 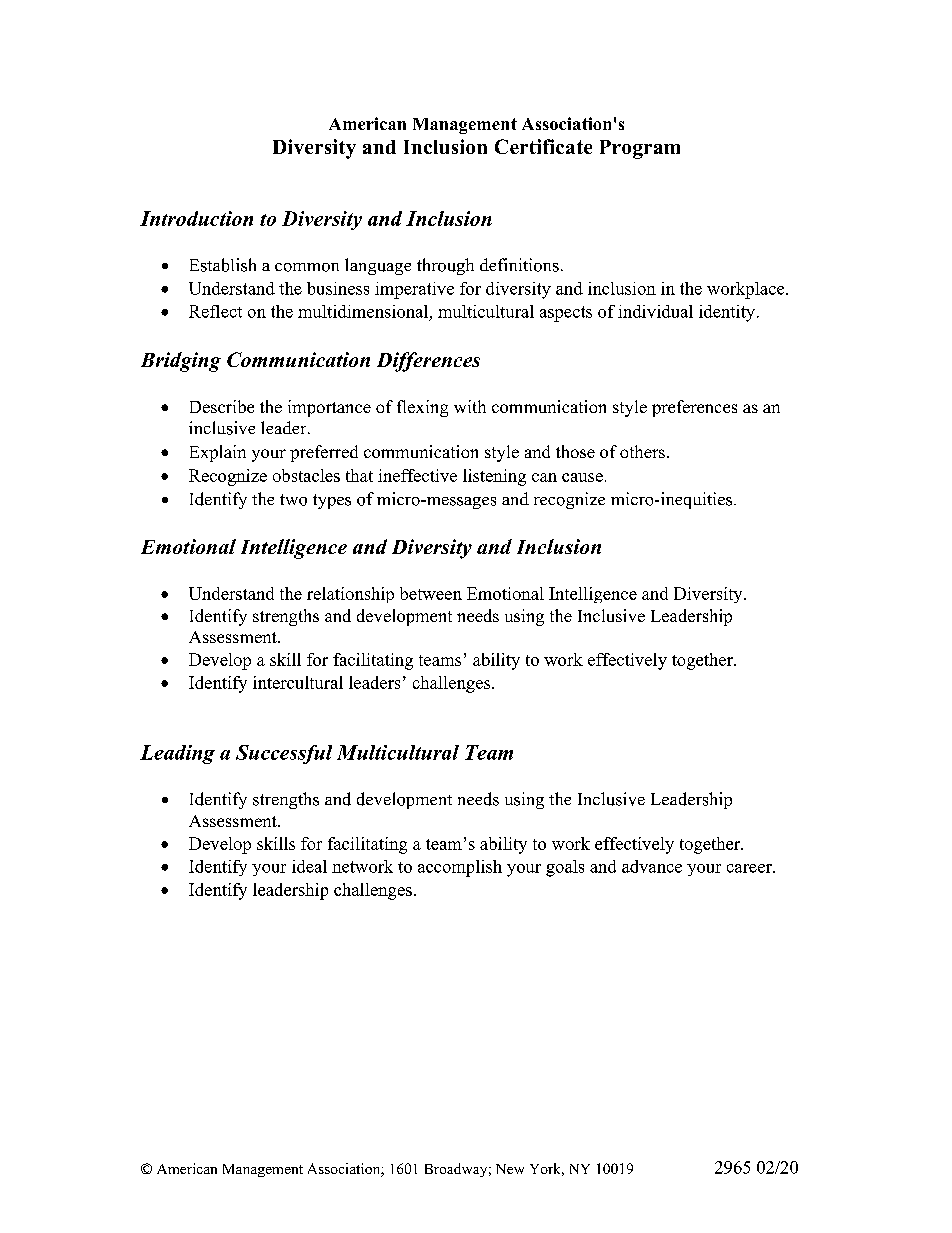 I want to click on Introduction, so click(x=196, y=218).
